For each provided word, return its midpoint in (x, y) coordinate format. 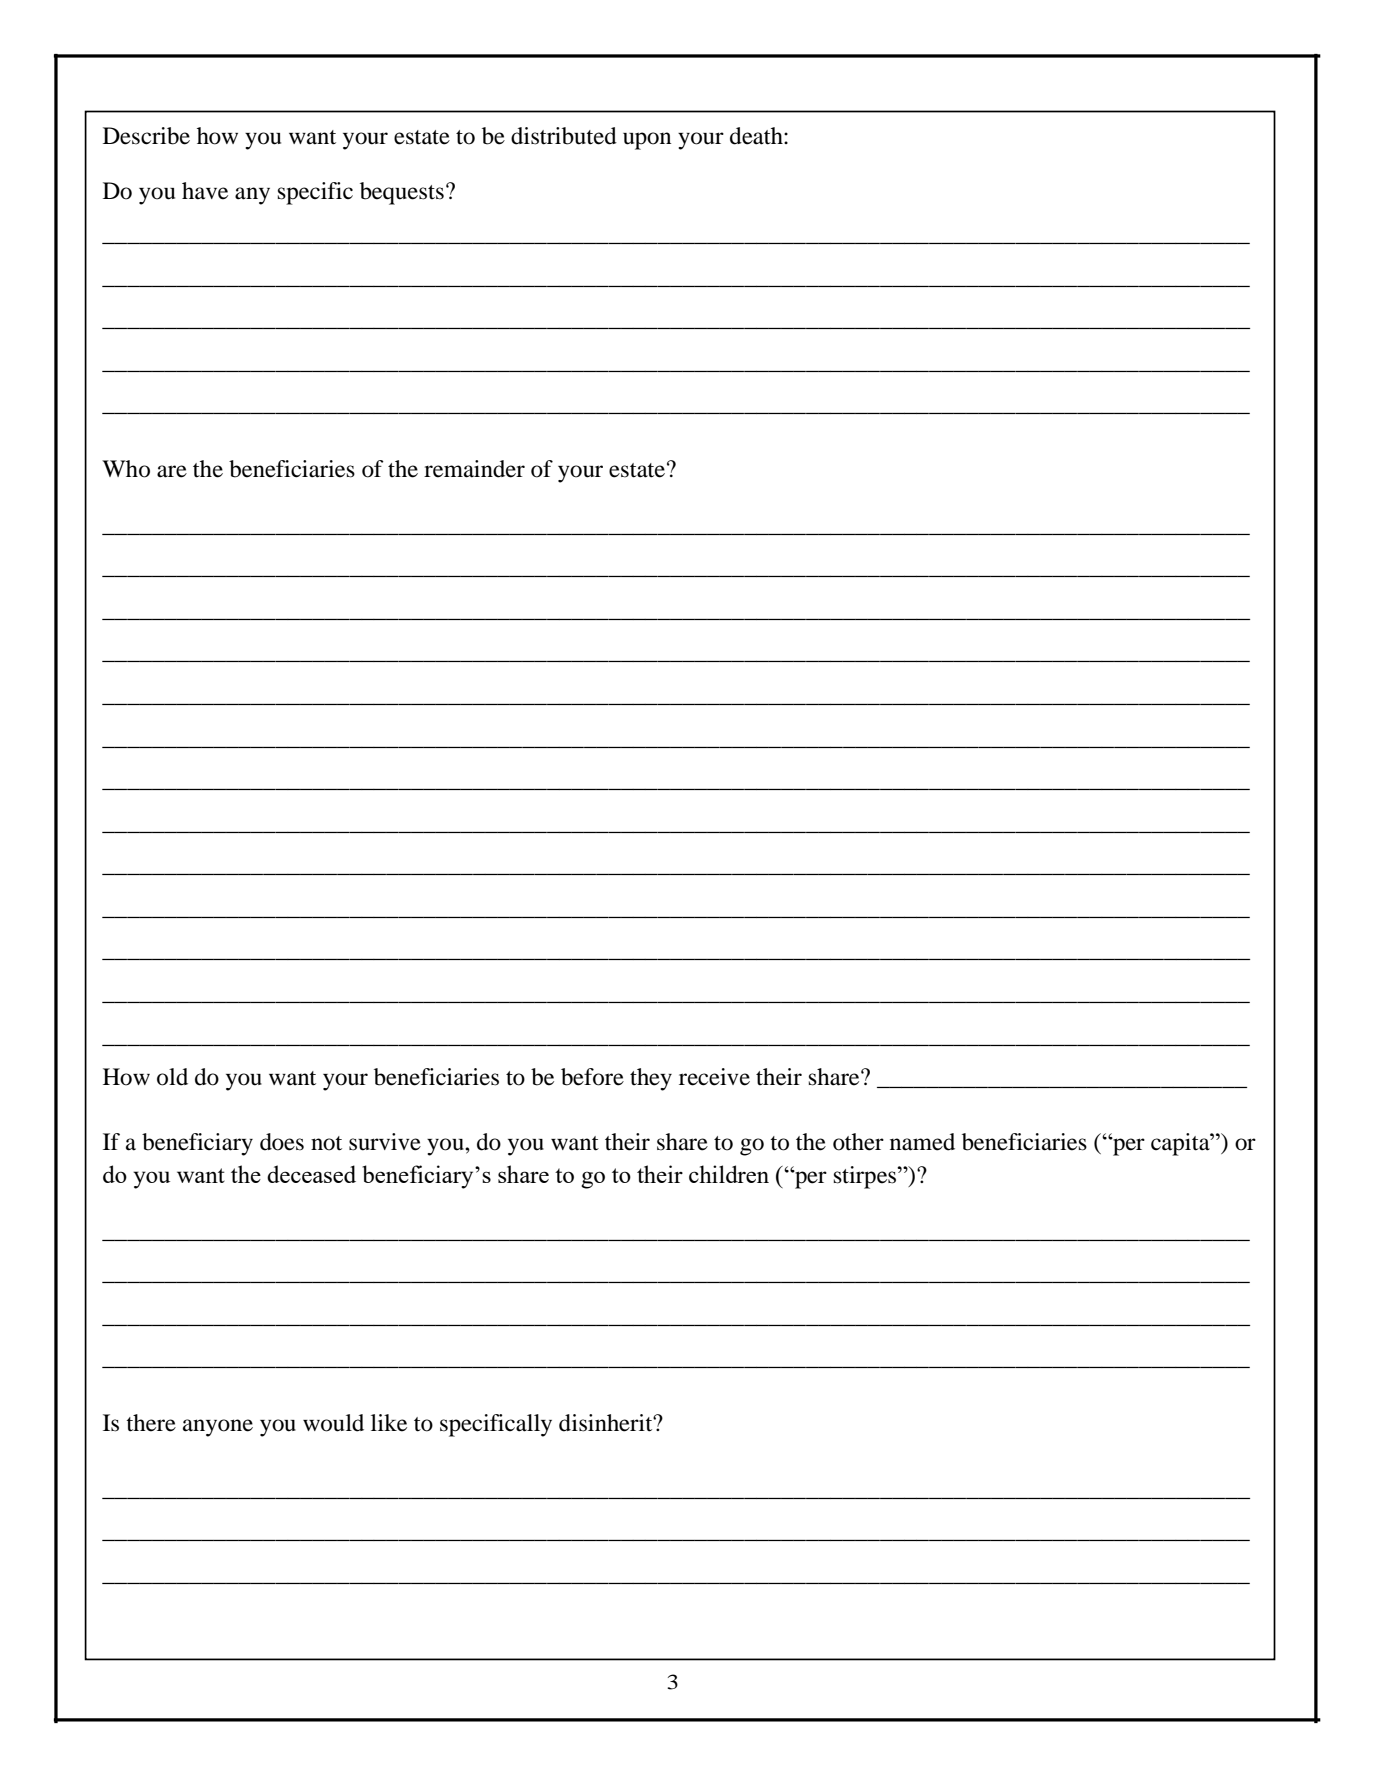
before (592, 1077)
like (389, 1423)
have (205, 191)
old (172, 1077)
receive (714, 1077)
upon (647, 141)
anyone (218, 1428)
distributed (564, 136)
